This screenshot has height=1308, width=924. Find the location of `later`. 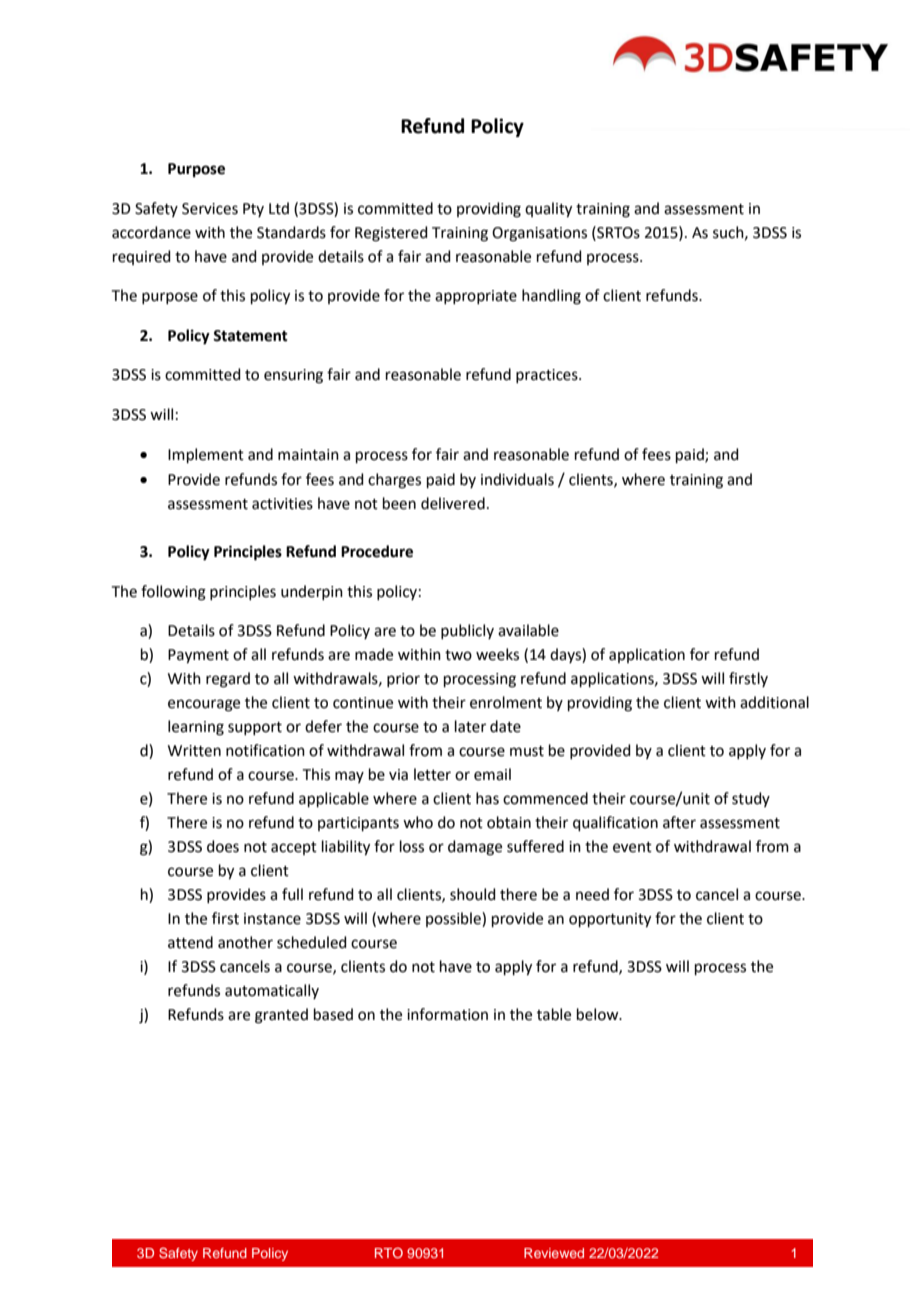

later is located at coordinates (470, 726).
